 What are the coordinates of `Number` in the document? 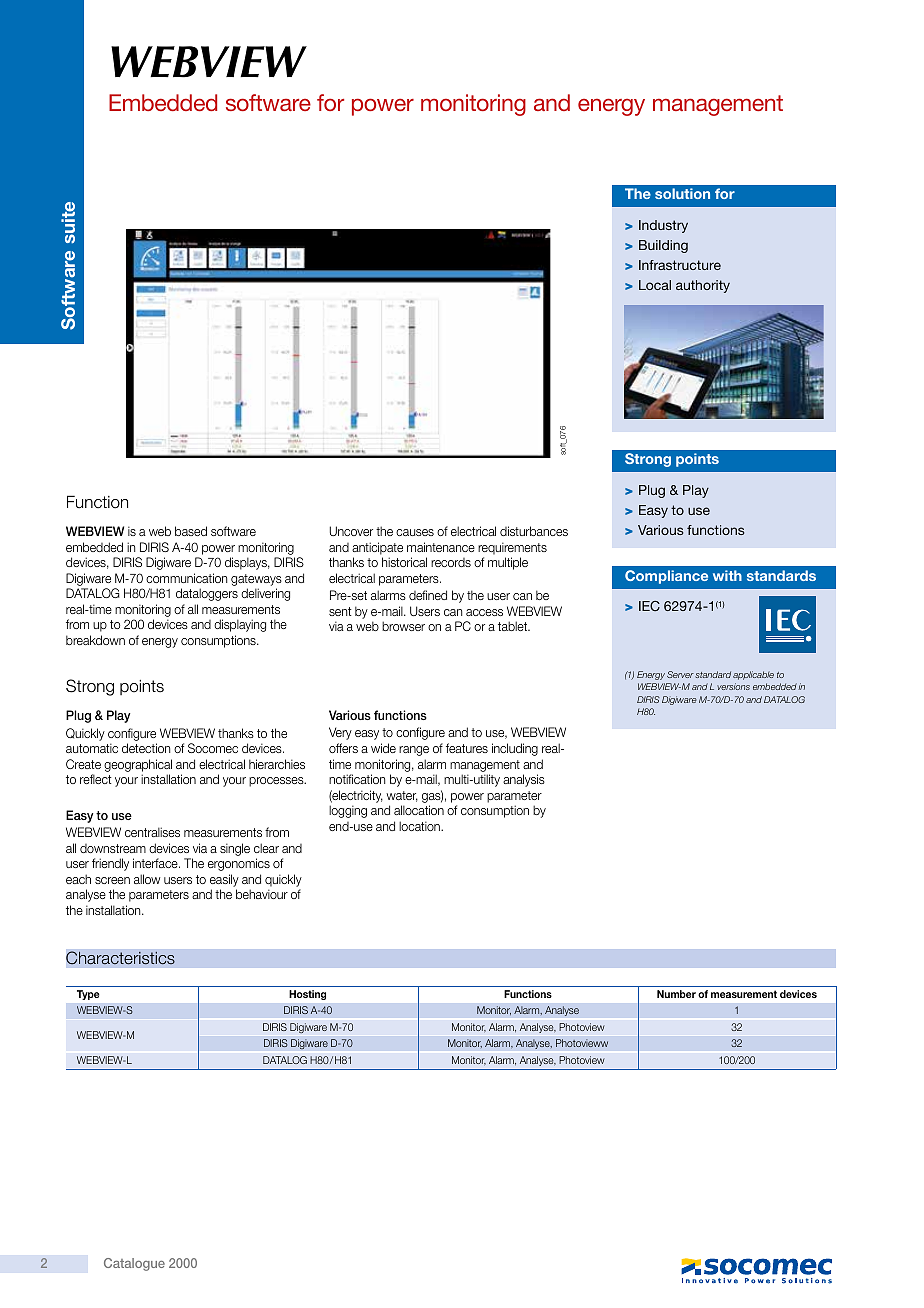 It's located at (676, 994).
